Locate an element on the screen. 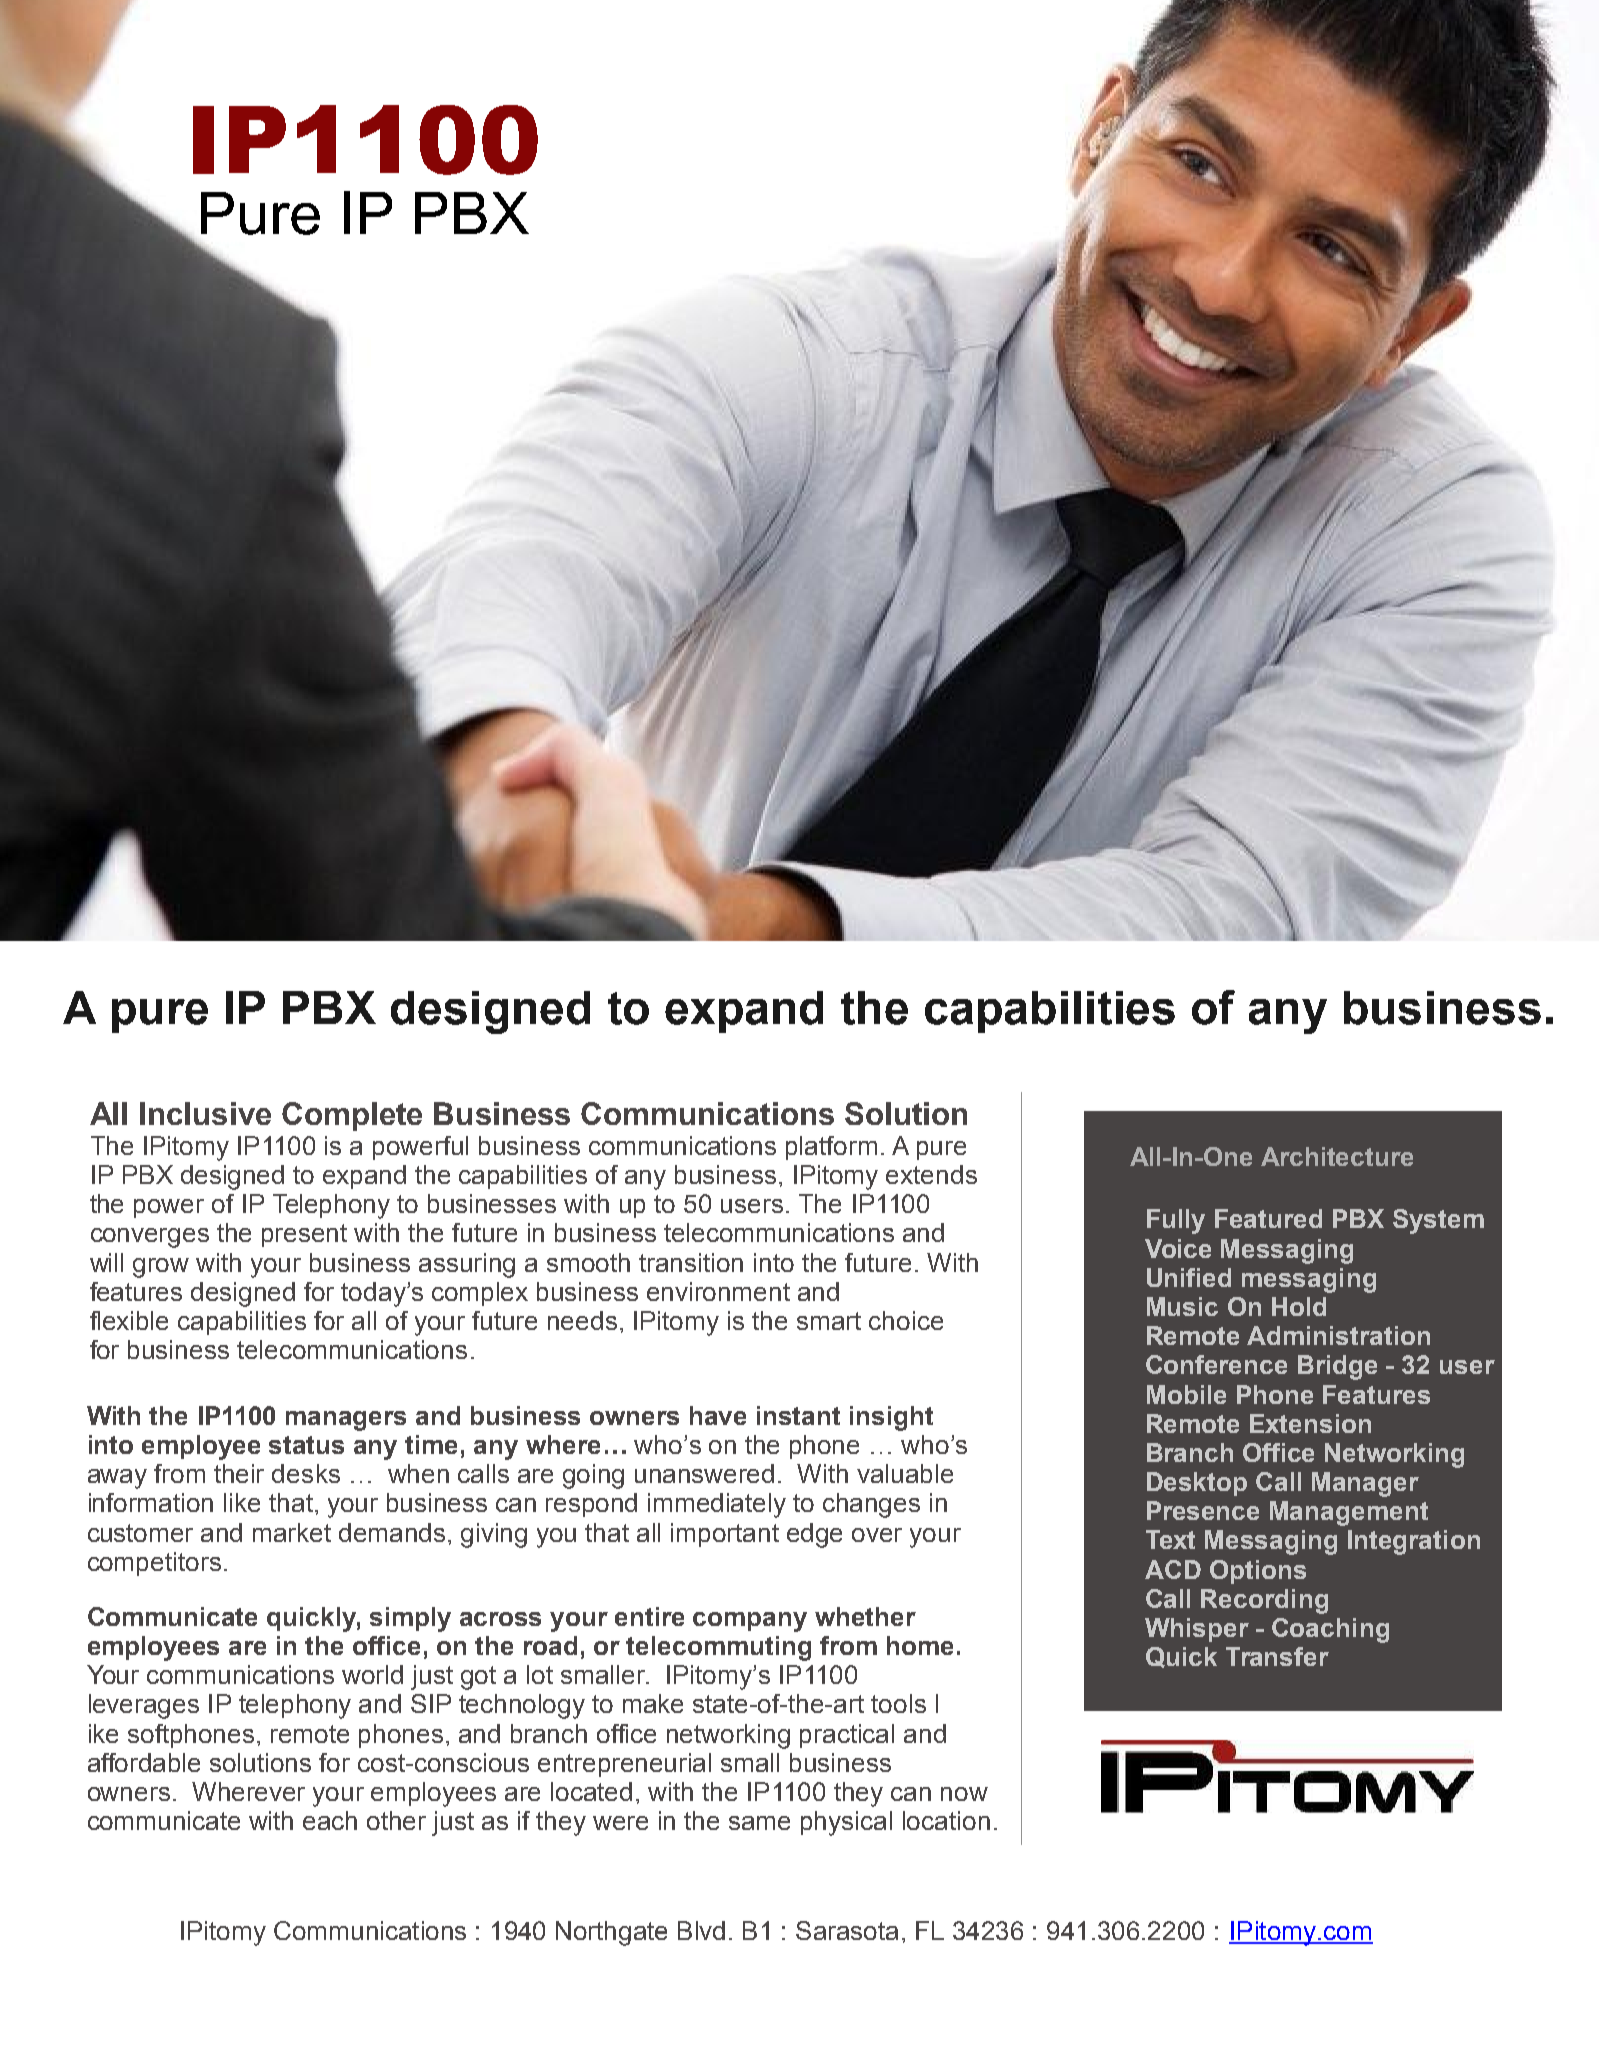 The image size is (1599, 2069). Inclusive is located at coordinates (205, 1113).
